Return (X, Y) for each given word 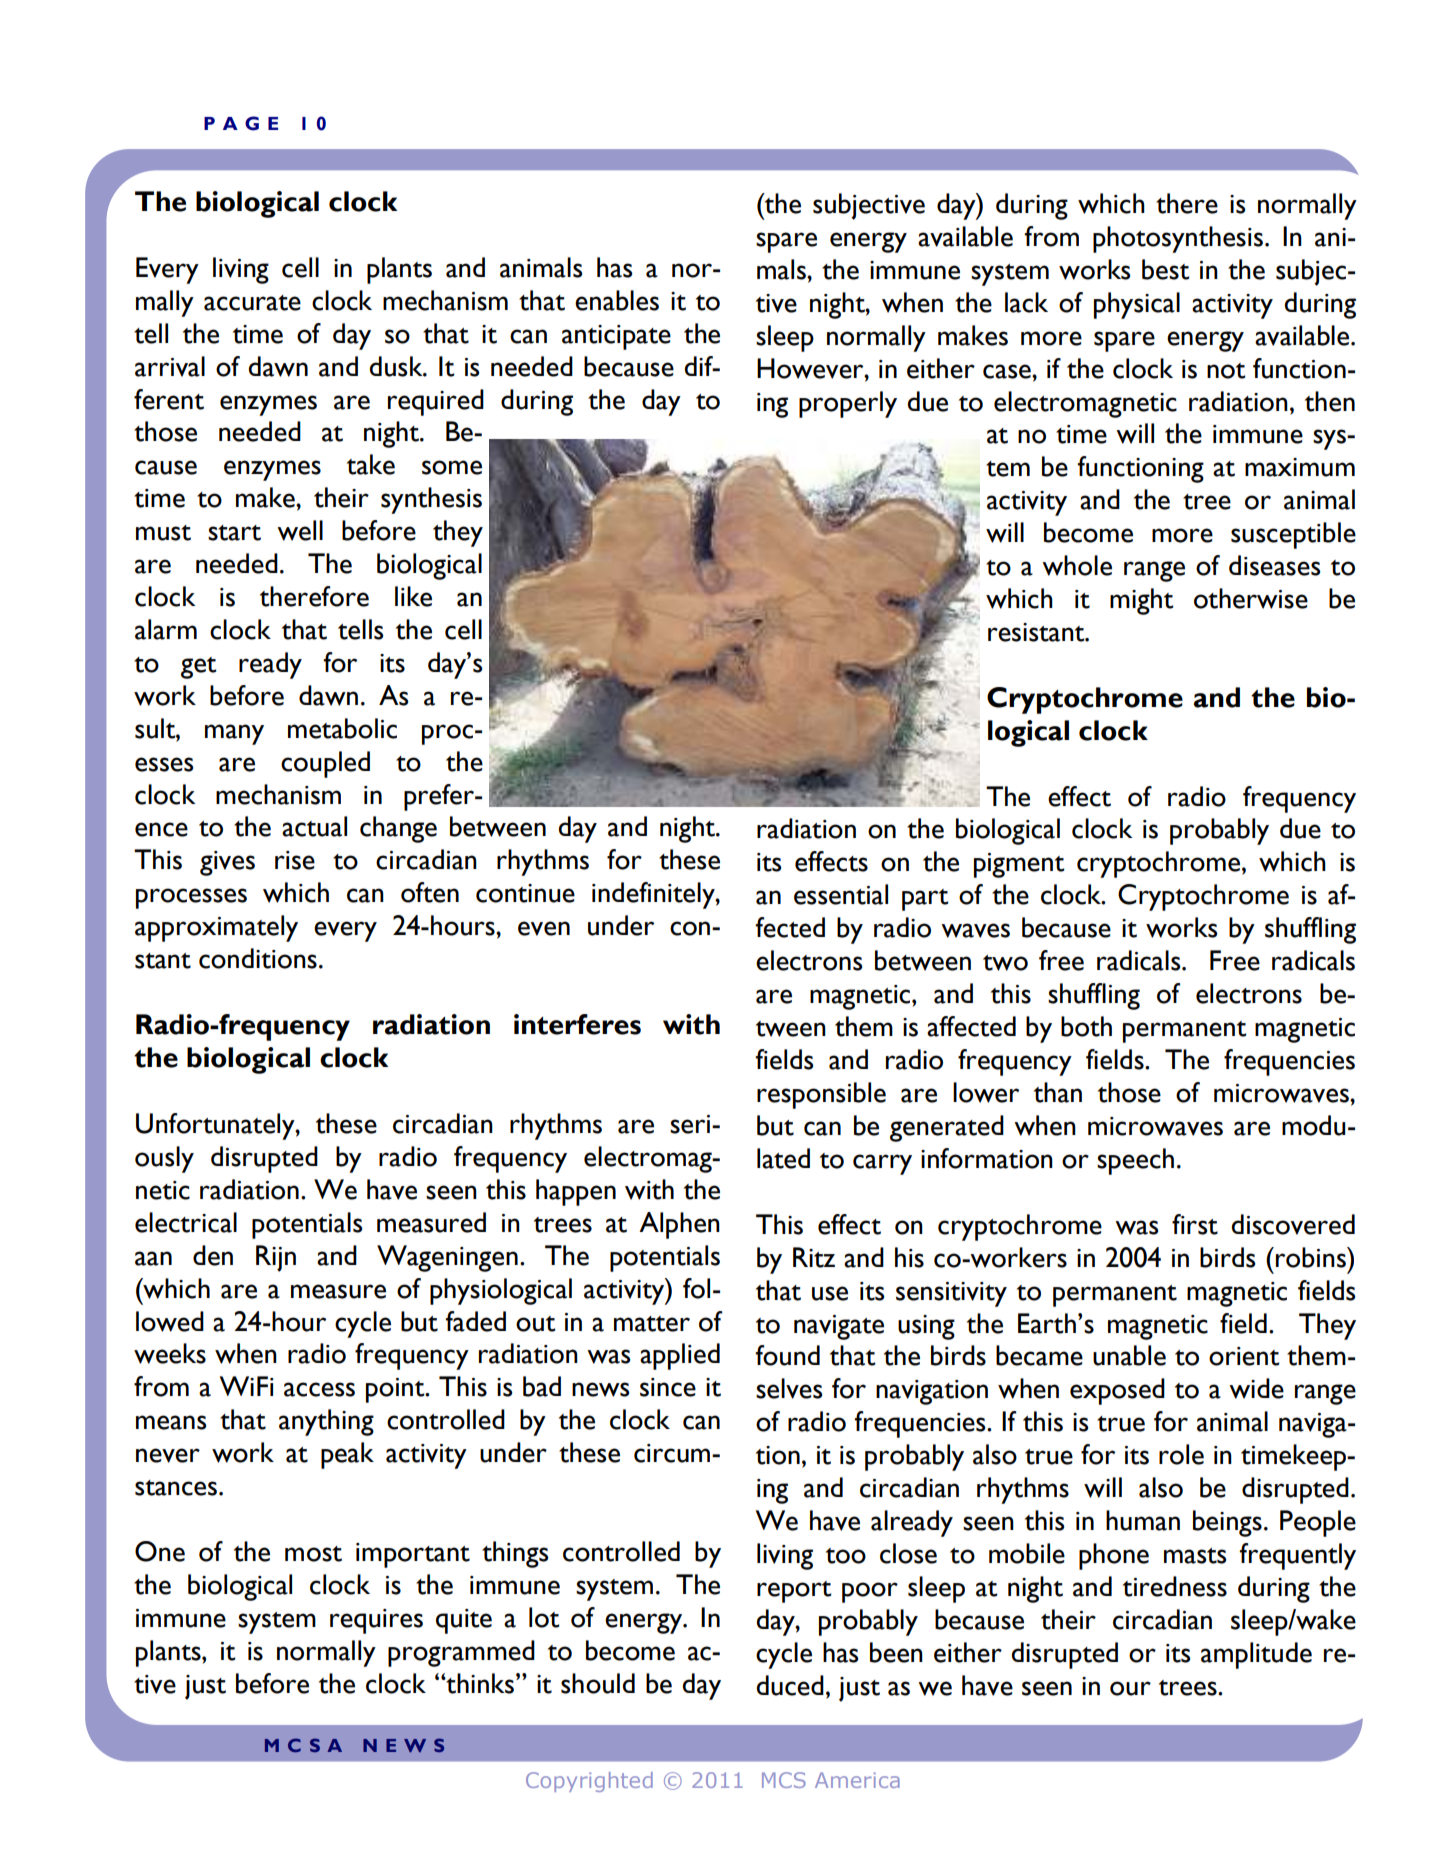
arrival (170, 366)
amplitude (1256, 1655)
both (1086, 1026)
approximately (216, 928)
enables (617, 300)
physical (1137, 305)
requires (376, 1621)
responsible (821, 1095)
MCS (784, 1780)
